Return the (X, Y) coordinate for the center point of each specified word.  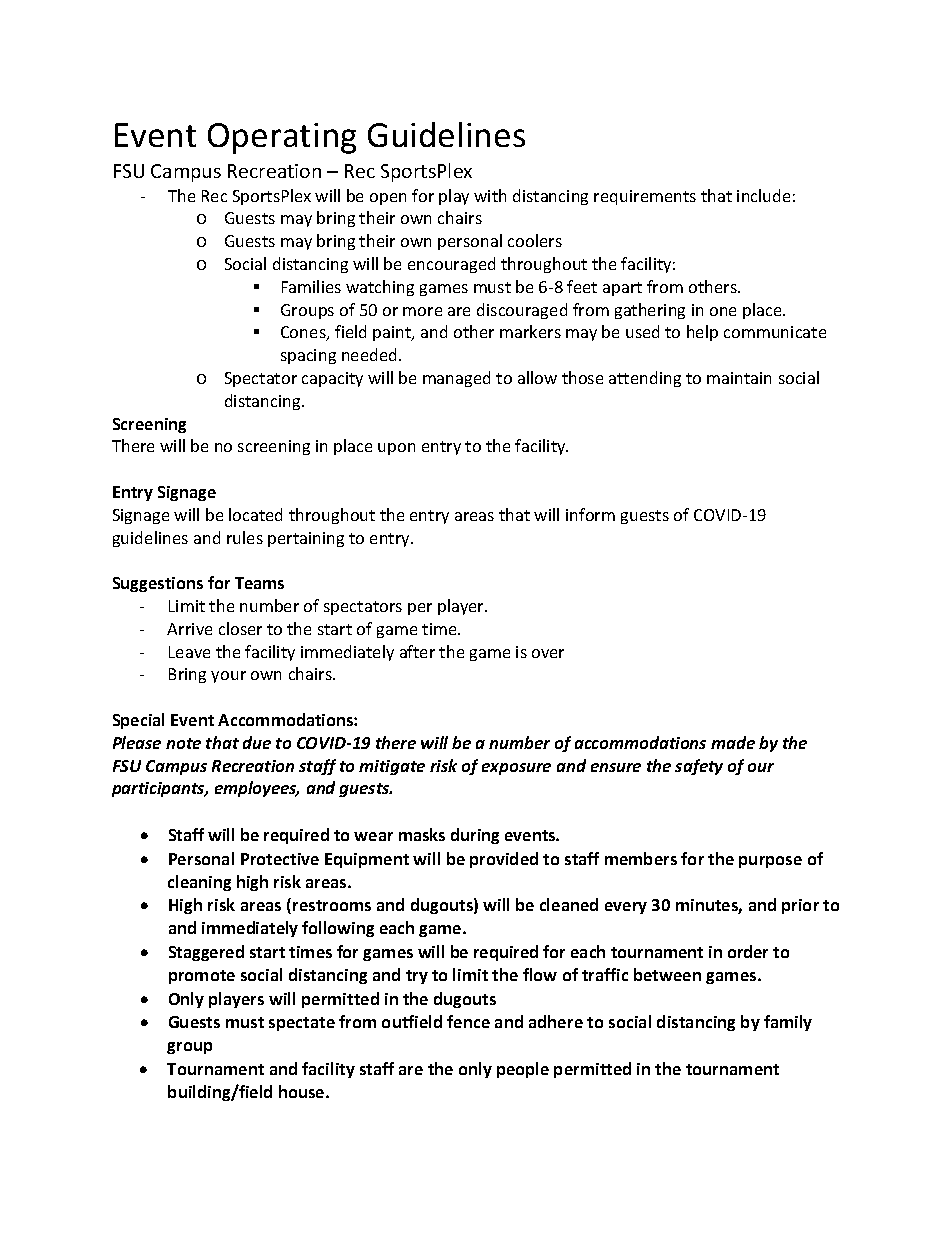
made (733, 742)
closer (240, 628)
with (490, 195)
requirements (645, 197)
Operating (282, 138)
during (475, 836)
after (417, 651)
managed (456, 379)
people (523, 1070)
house (303, 1091)
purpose (770, 862)
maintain (739, 378)
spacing (308, 356)
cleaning (199, 883)
